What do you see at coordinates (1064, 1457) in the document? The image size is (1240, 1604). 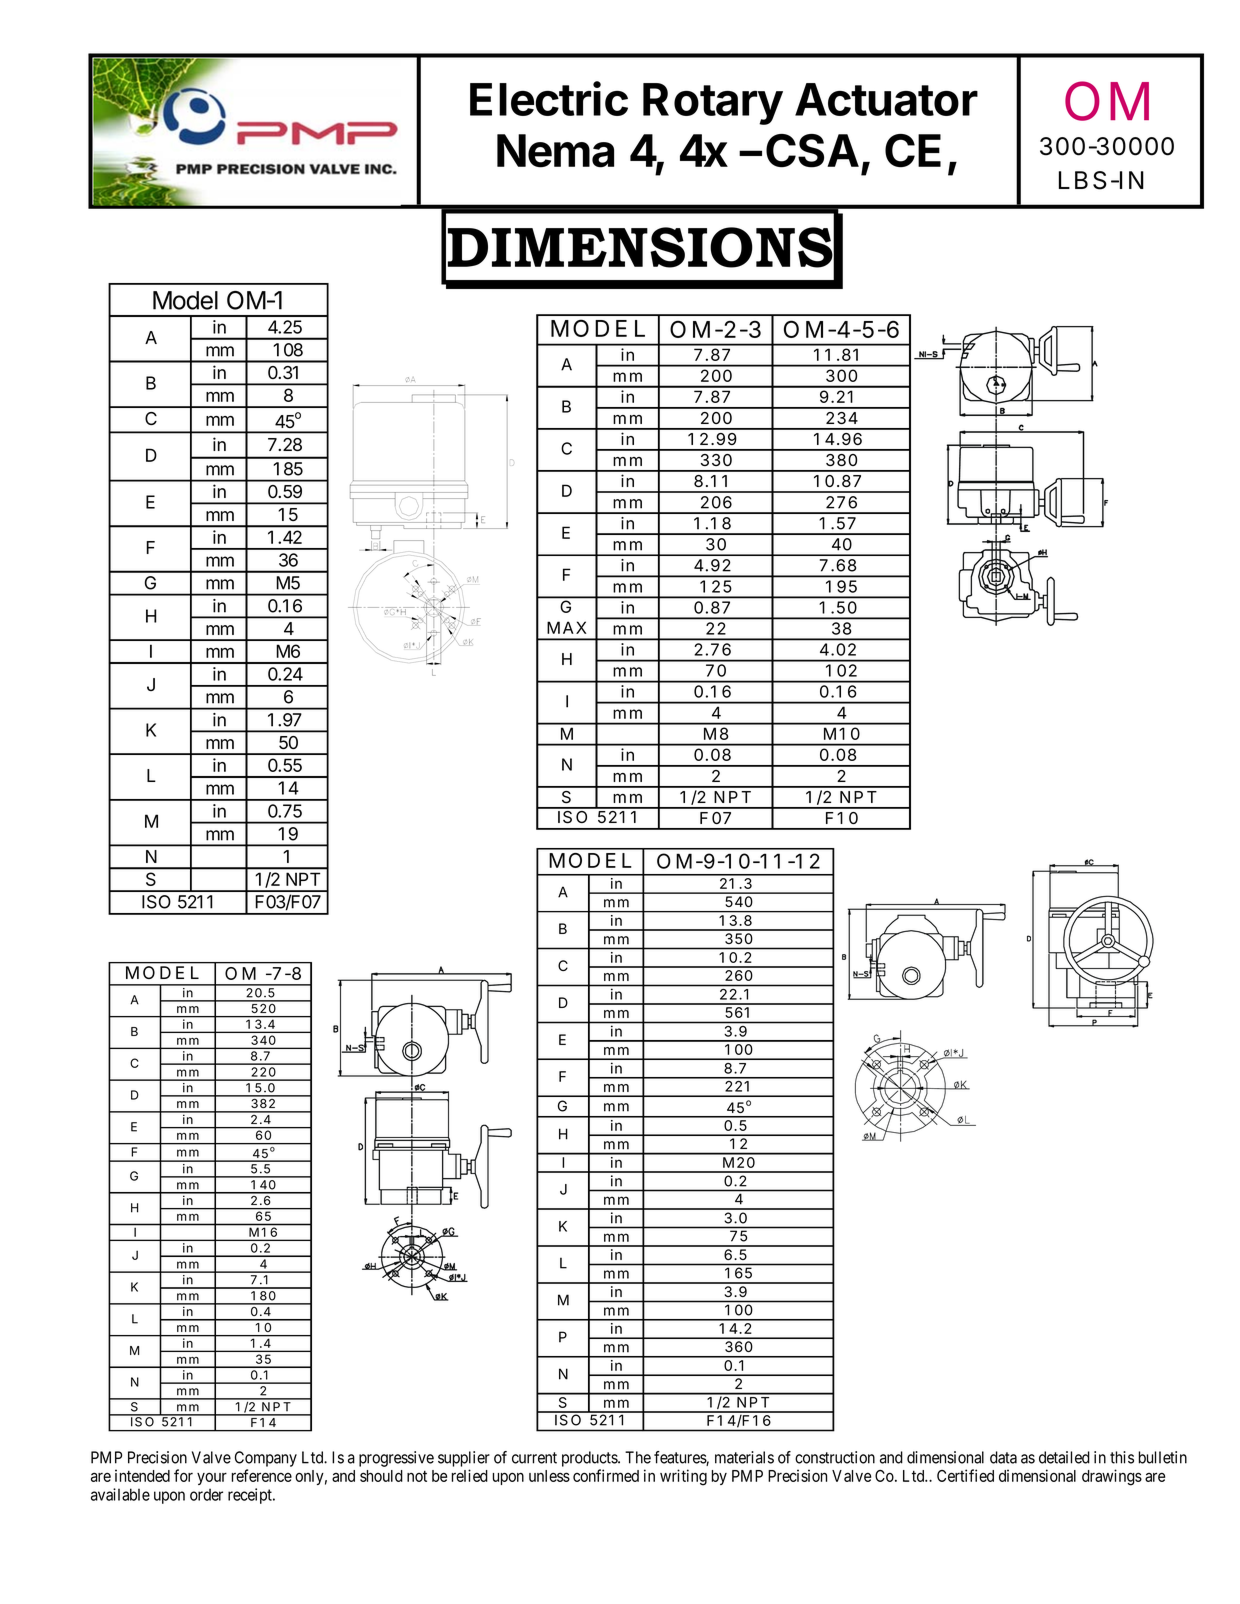 I see `detailed` at bounding box center [1064, 1457].
